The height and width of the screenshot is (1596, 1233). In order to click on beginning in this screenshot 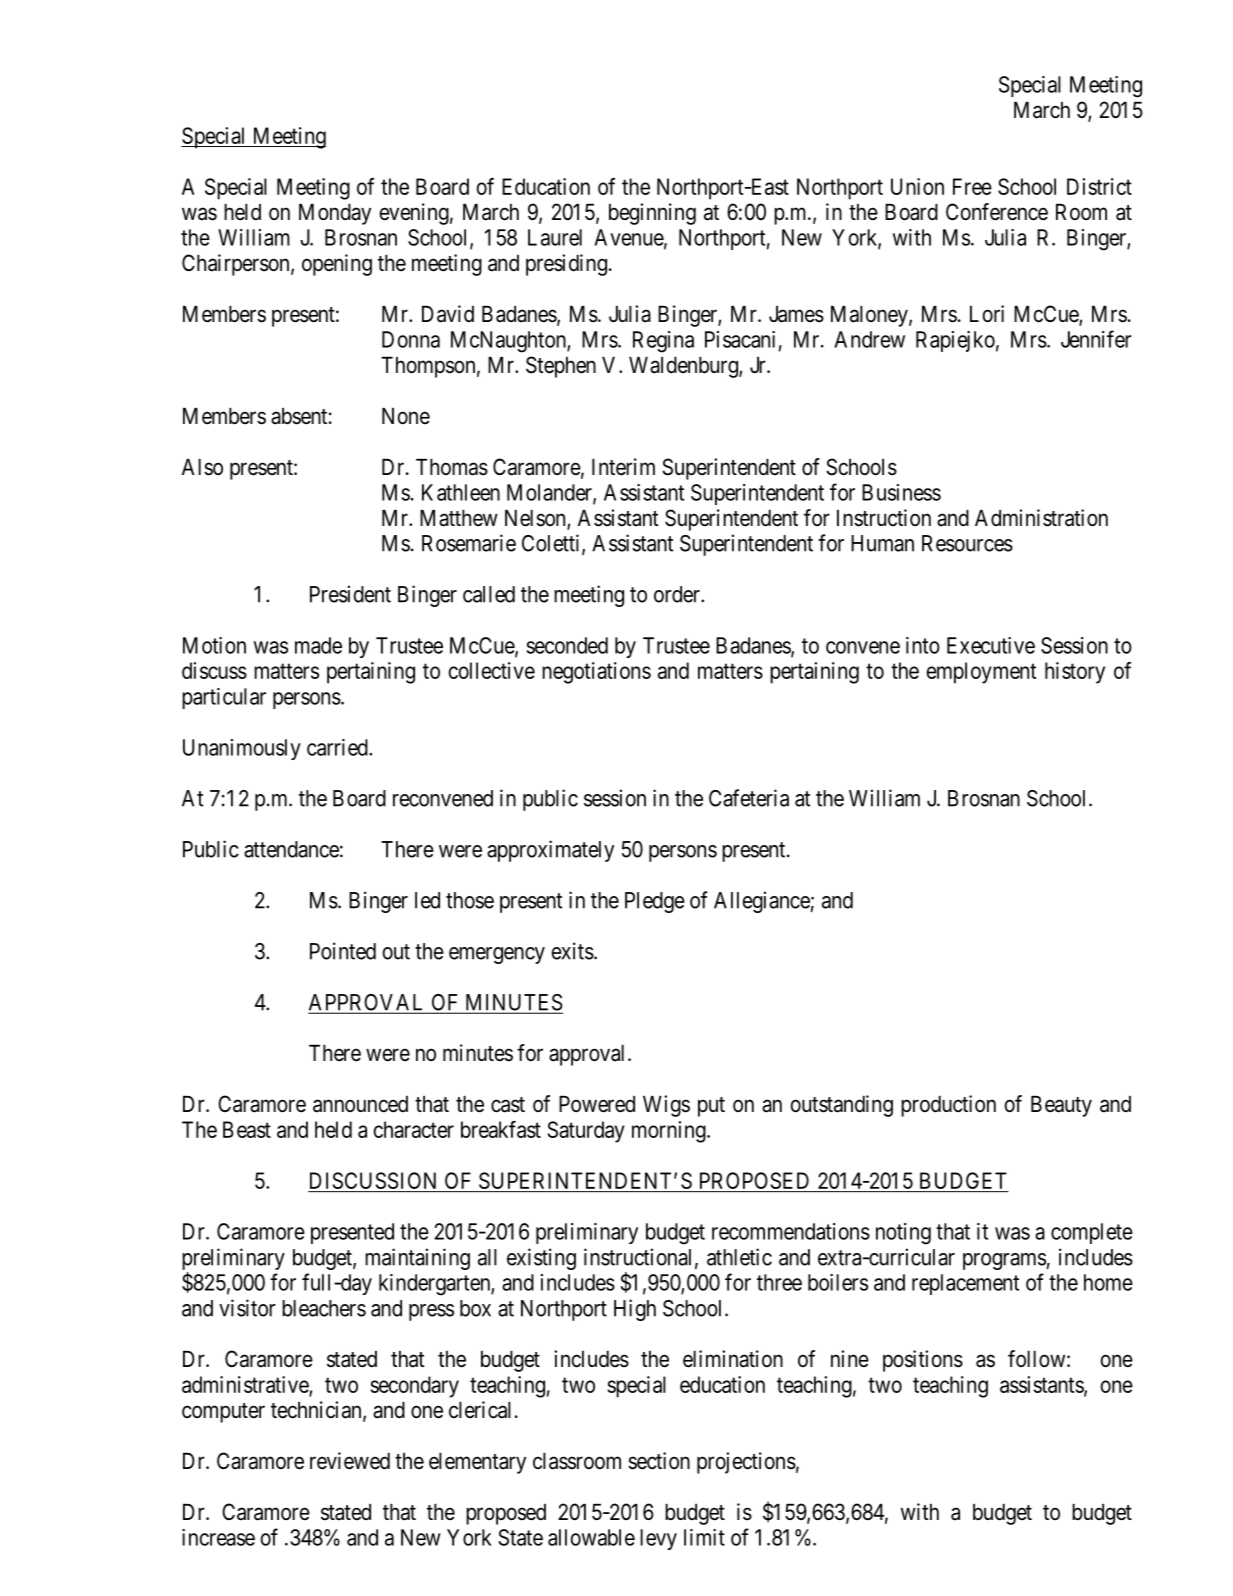, I will do `click(652, 214)`.
